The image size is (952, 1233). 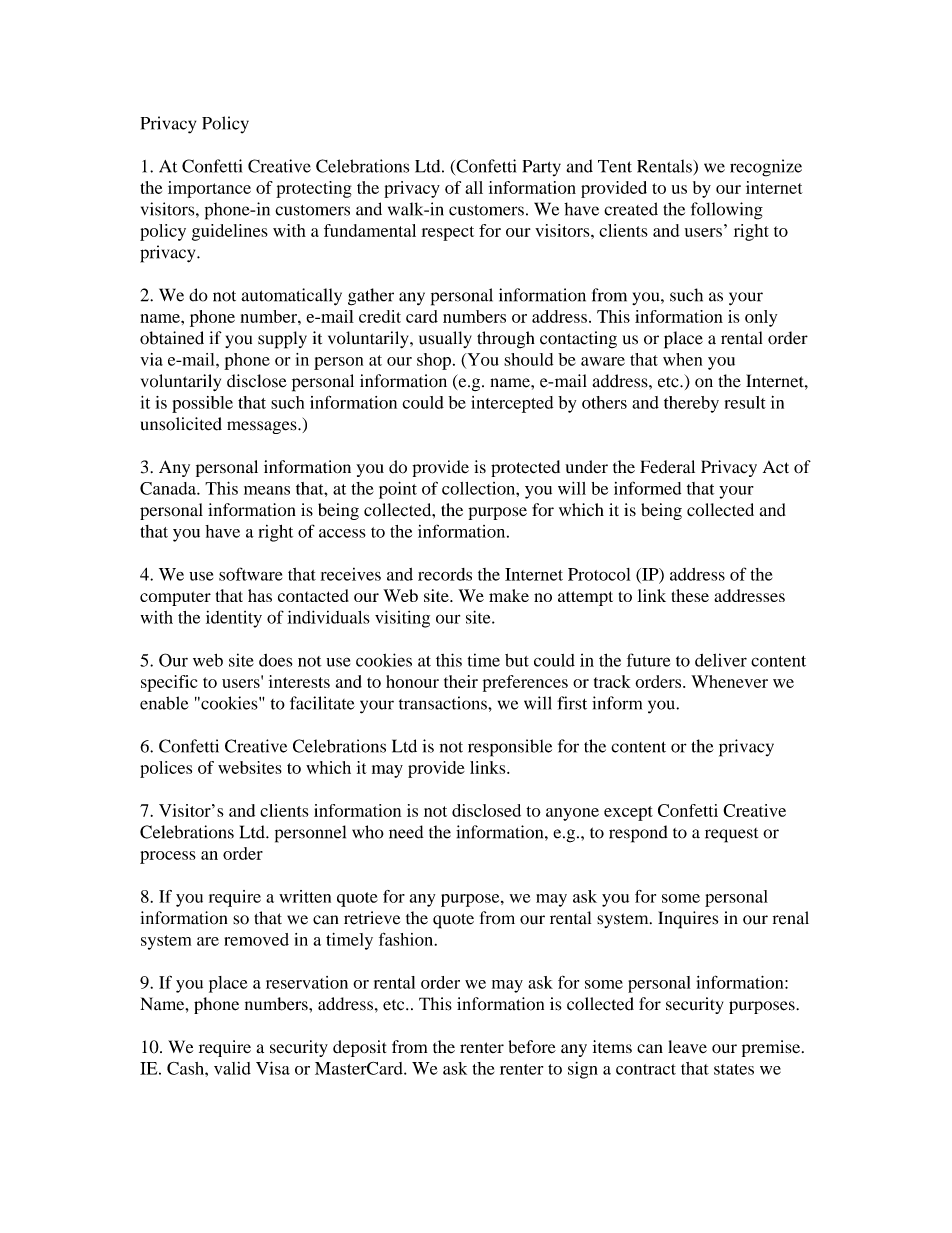 What do you see at coordinates (448, 233) in the image?
I see `respect` at bounding box center [448, 233].
